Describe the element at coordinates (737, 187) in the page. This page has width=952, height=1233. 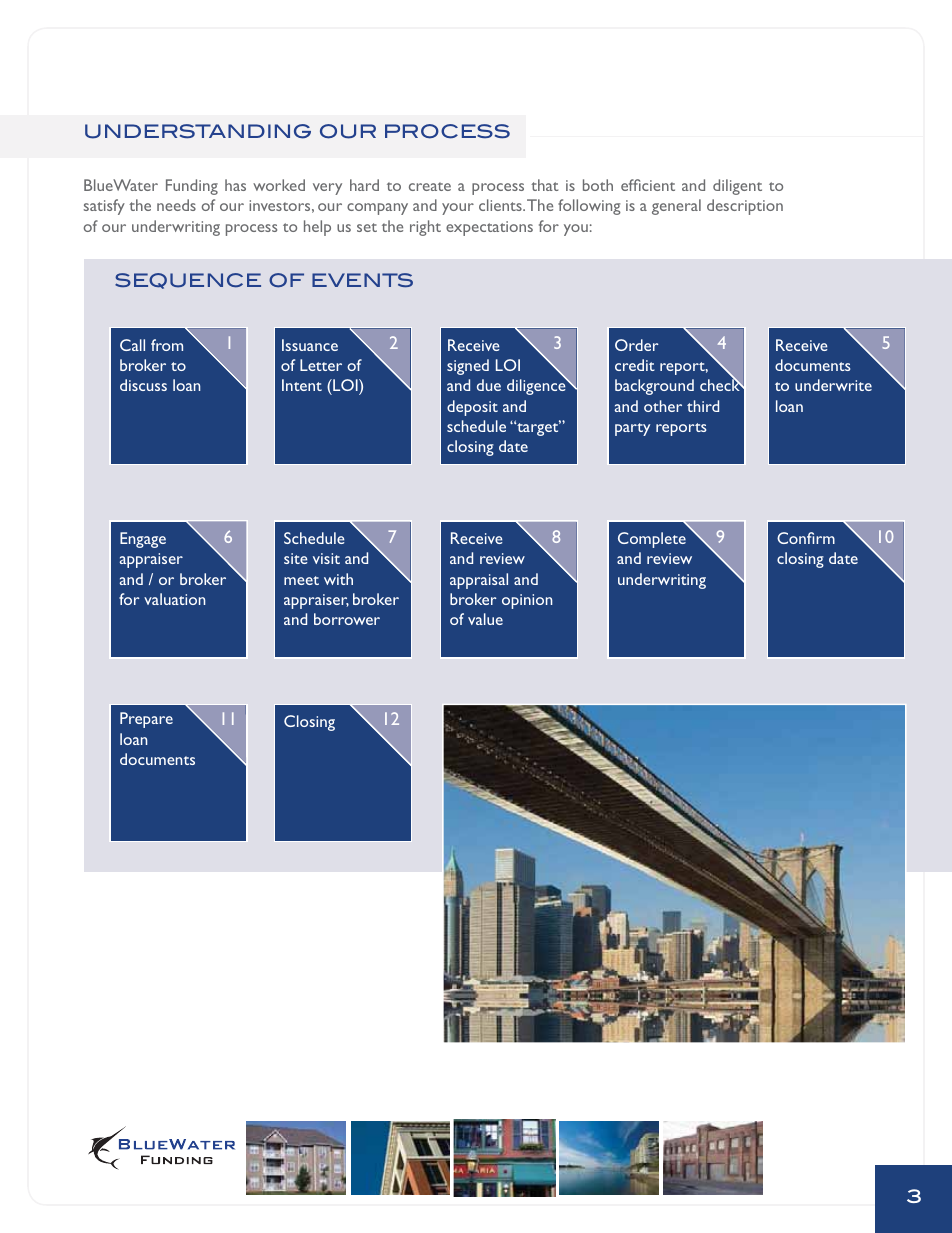
I see `diligent` at that location.
